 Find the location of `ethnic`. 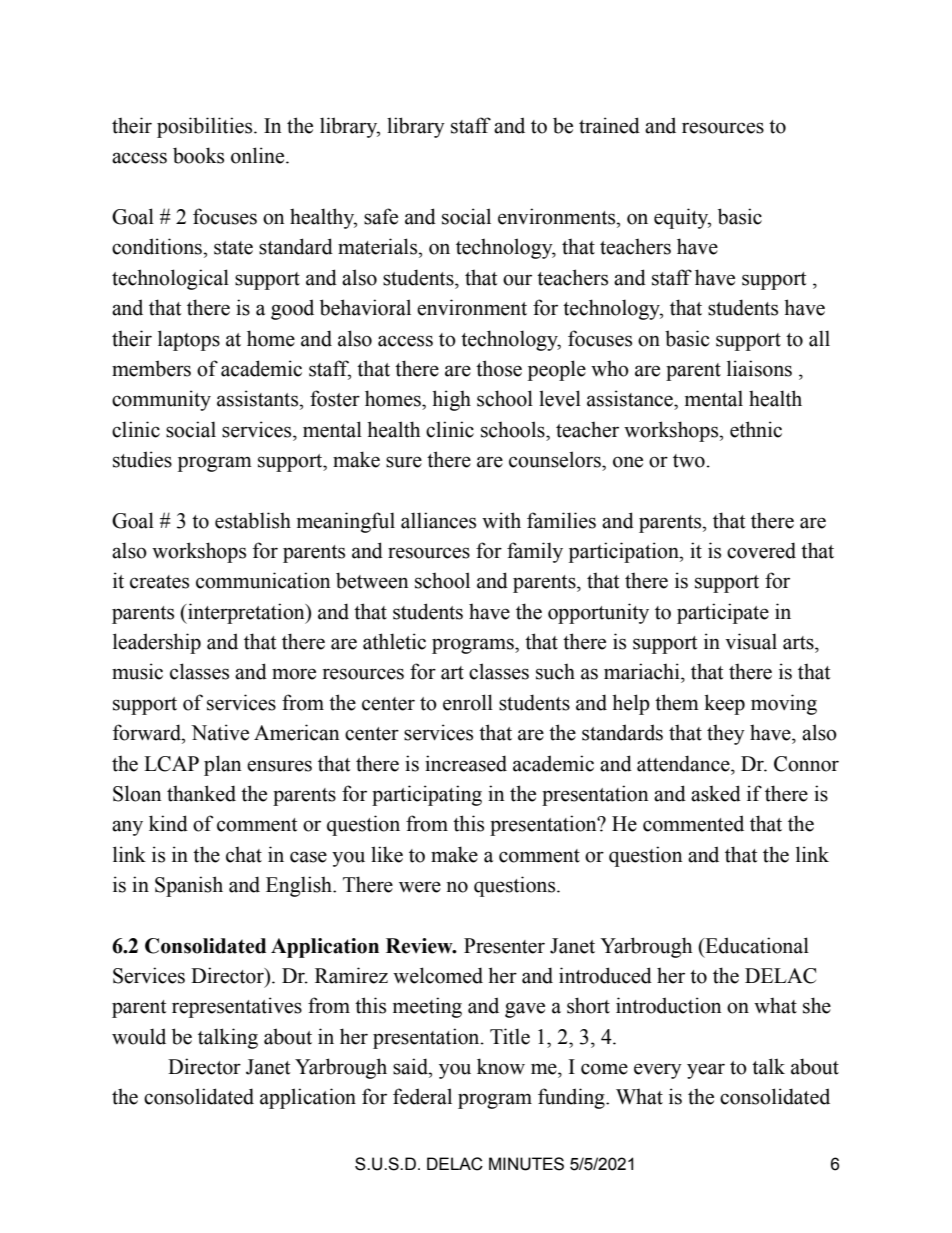

ethnic is located at coordinates (756, 429).
